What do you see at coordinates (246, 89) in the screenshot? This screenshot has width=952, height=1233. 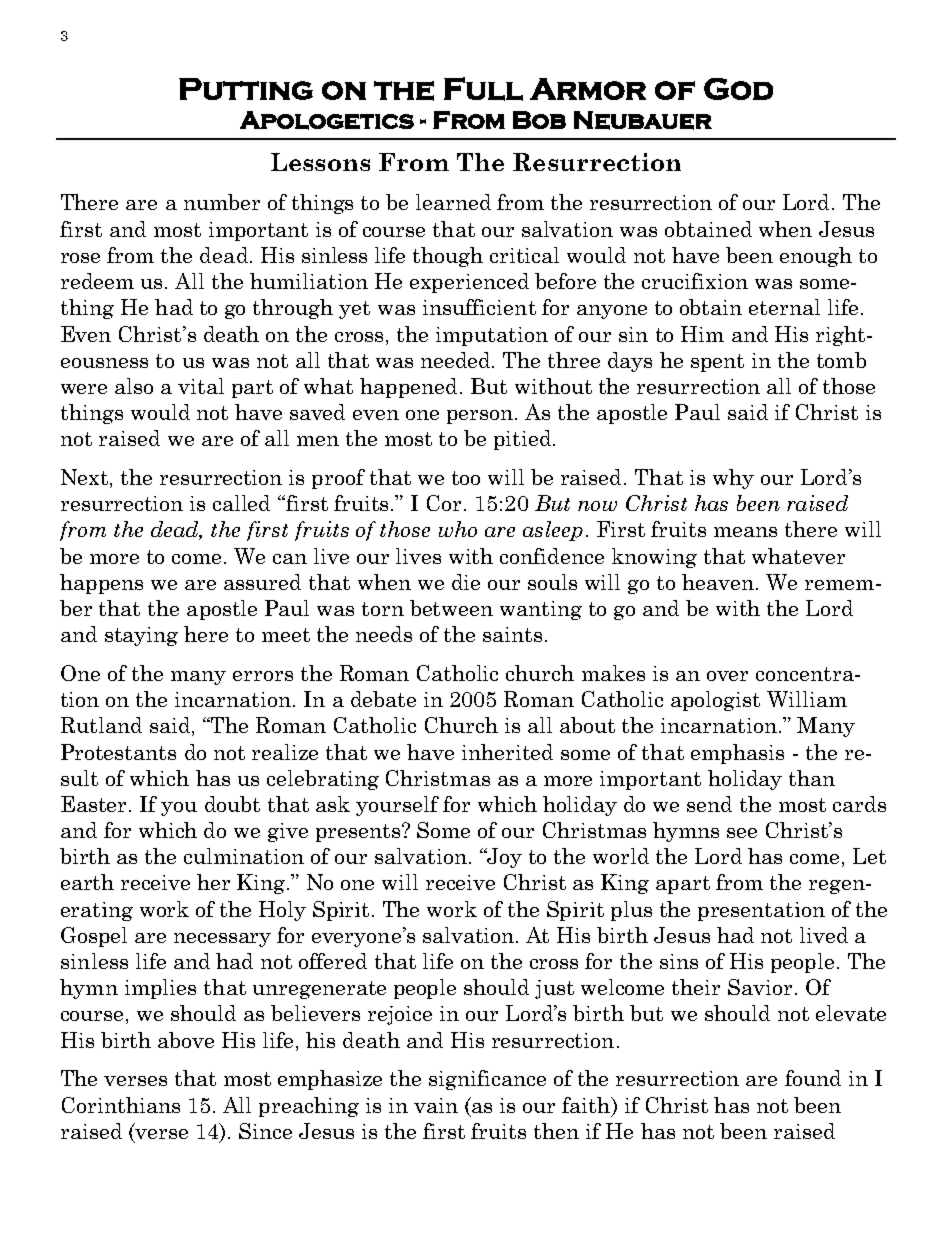 I see `Putting` at bounding box center [246, 89].
